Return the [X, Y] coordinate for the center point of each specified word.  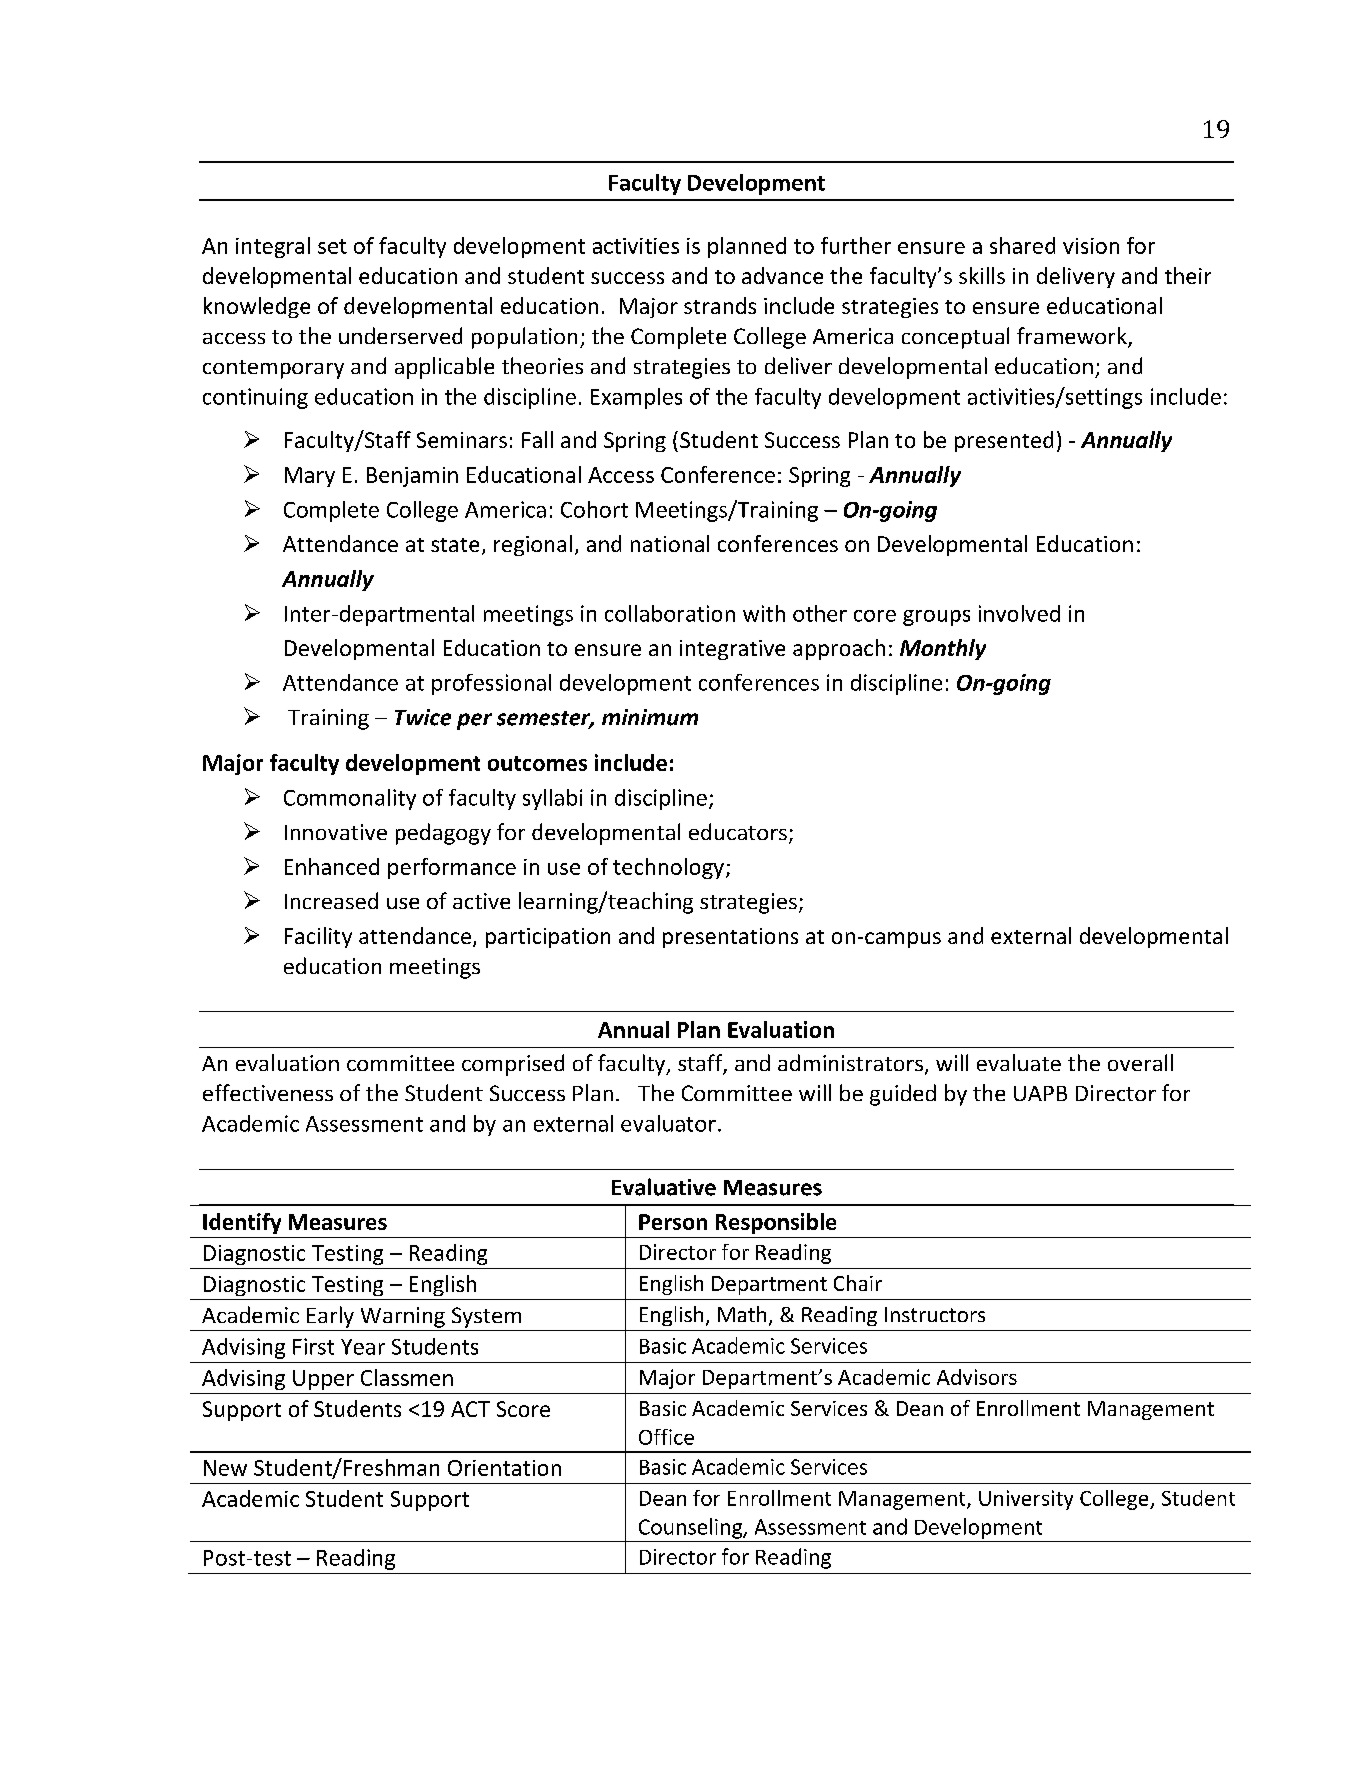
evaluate [1019, 1062]
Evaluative [664, 1187]
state [455, 545]
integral [273, 247]
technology [668, 868]
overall [1140, 1062]
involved [1019, 613]
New [225, 1468]
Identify [242, 1223]
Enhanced [332, 866]
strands [720, 305]
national [670, 543]
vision [1091, 246]
